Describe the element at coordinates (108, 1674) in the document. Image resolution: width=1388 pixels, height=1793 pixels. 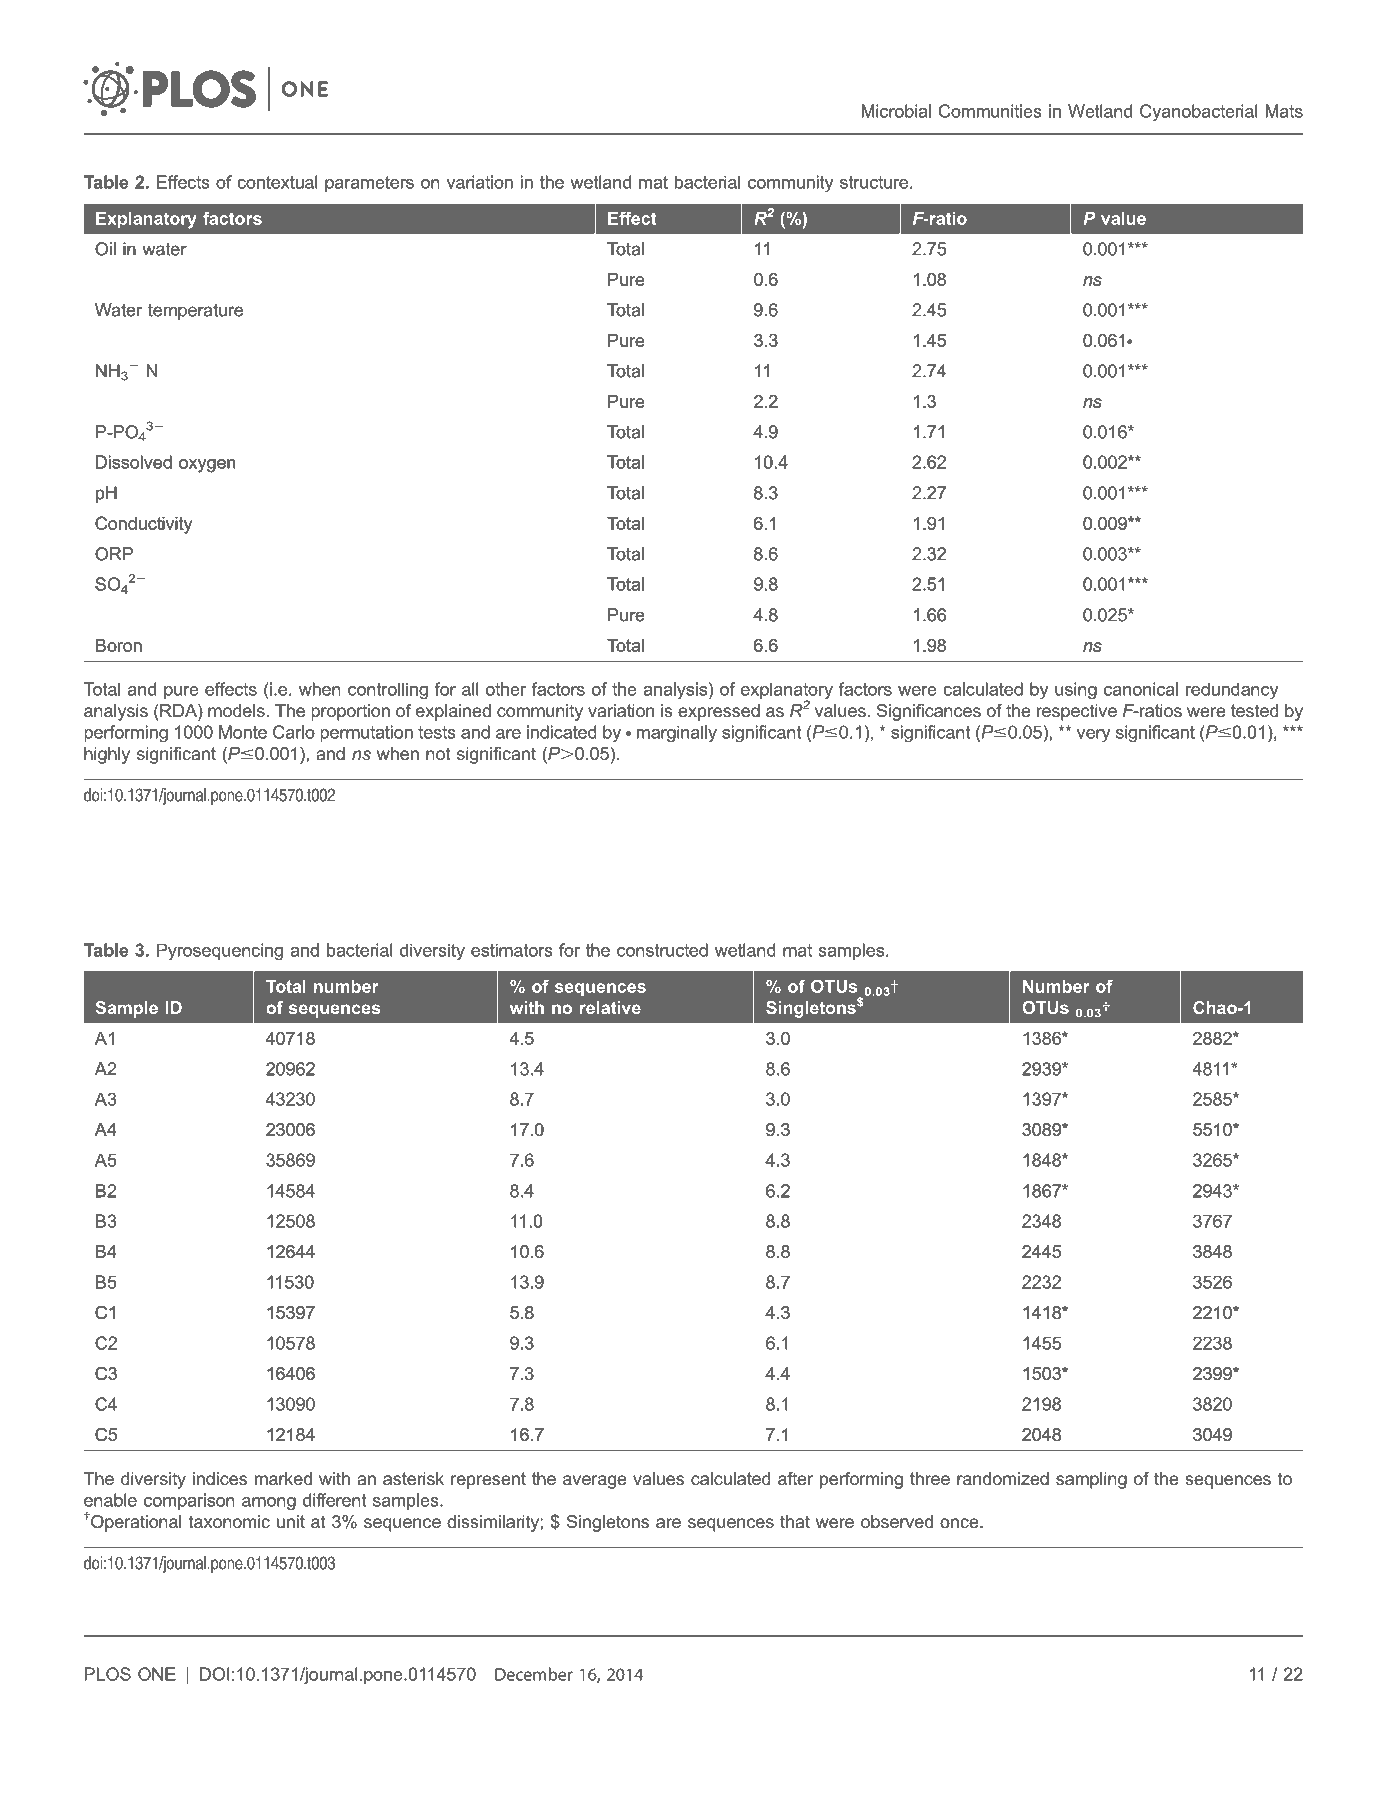
I see `PLOS` at that location.
